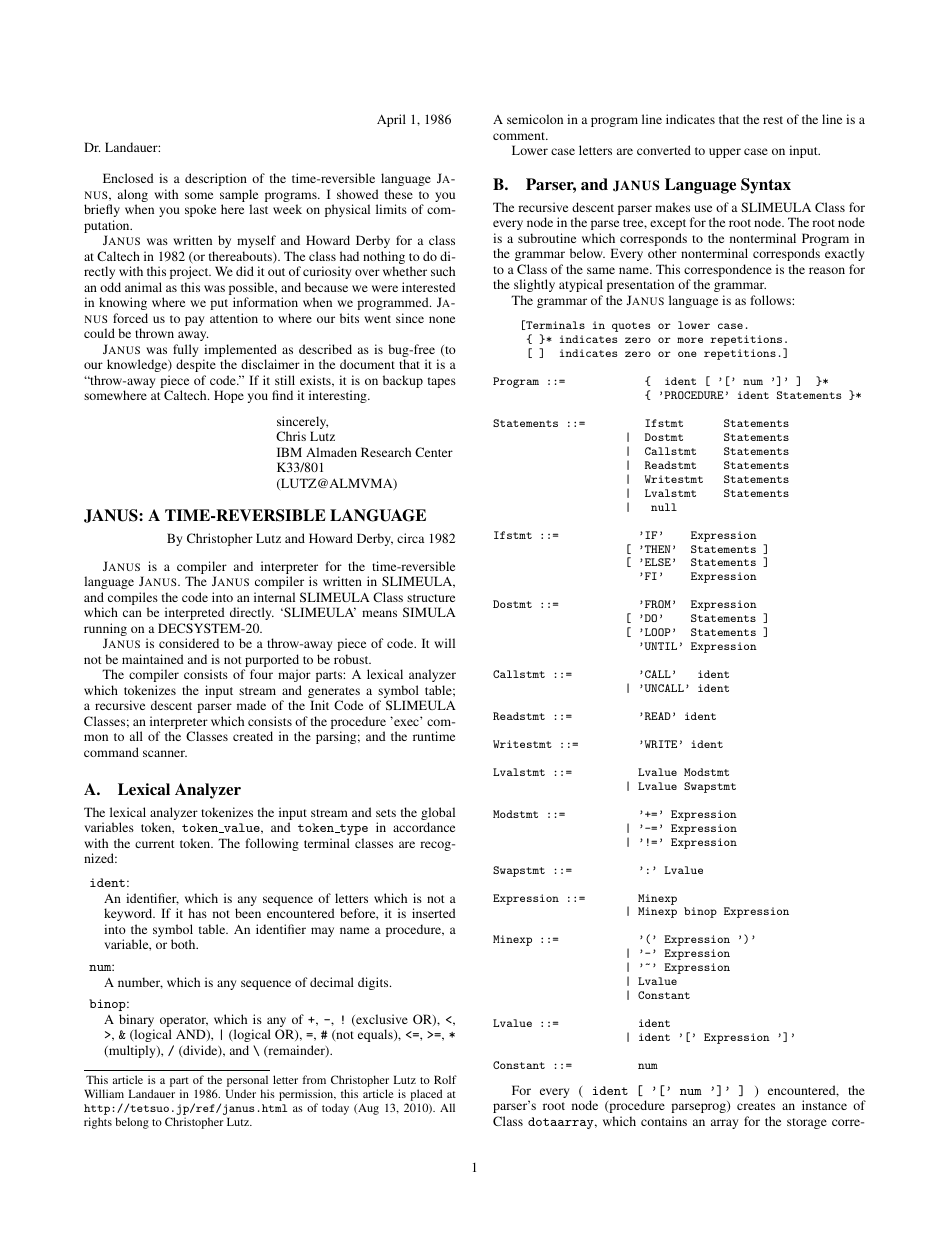 Image resolution: width=952 pixels, height=1233 pixels. I want to click on description, so click(216, 179).
